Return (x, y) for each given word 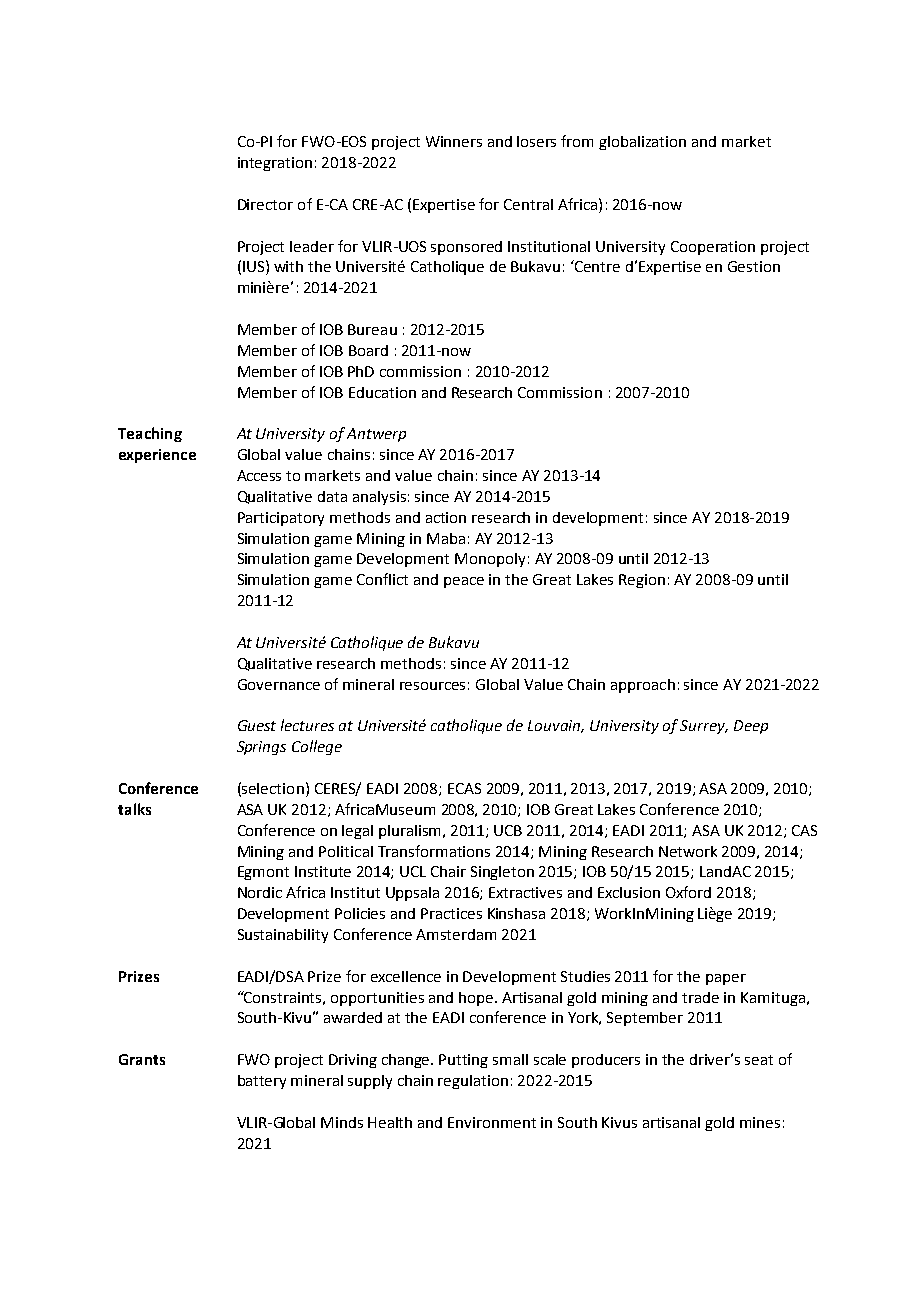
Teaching (150, 434)
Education (382, 392)
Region (642, 581)
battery (262, 1082)
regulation (473, 1082)
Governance (279, 684)
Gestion (754, 266)
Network (688, 851)
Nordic (260, 892)
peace (464, 582)
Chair (448, 871)
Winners (454, 141)
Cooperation (713, 248)
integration (275, 164)
